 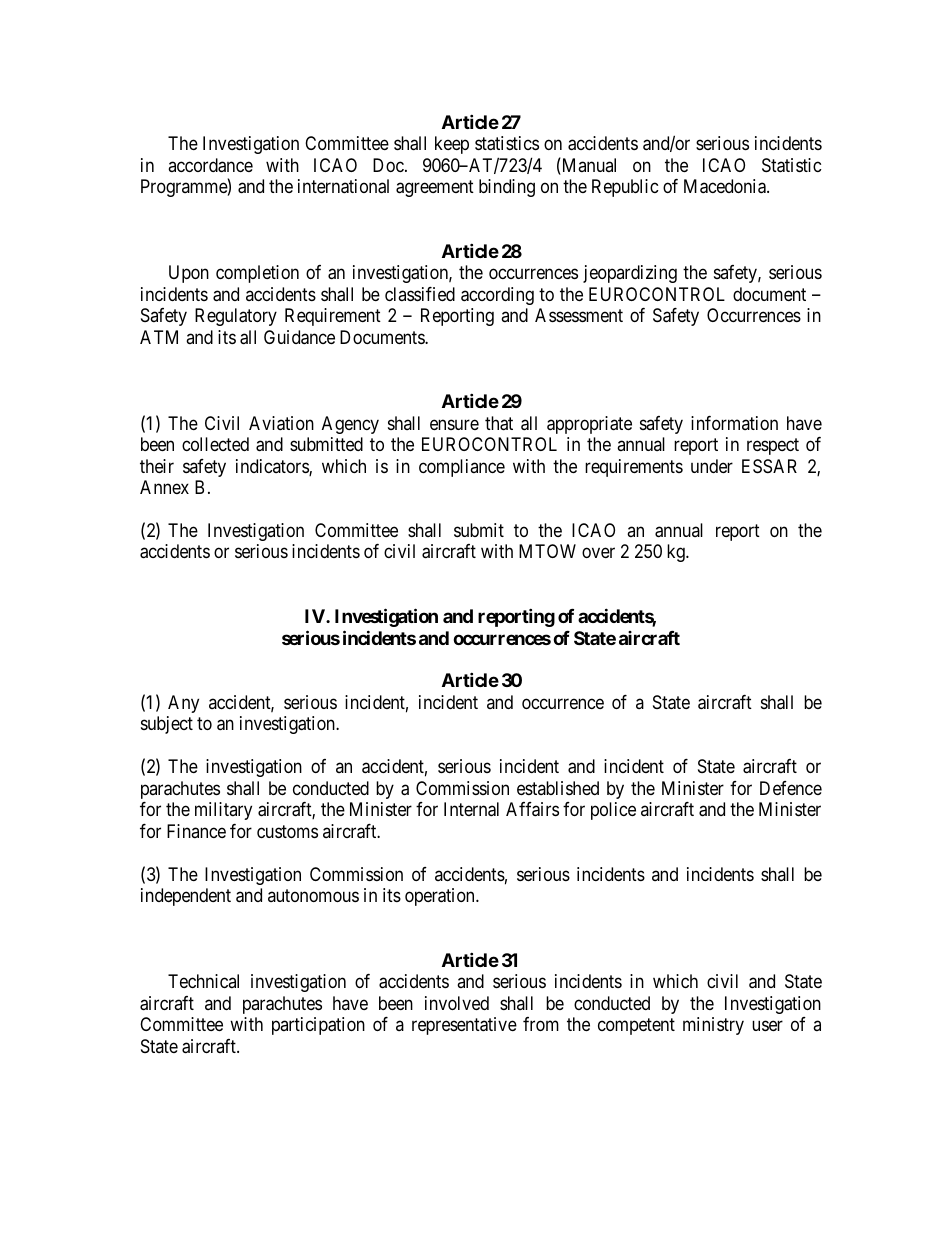 What do you see at coordinates (726, 186) in the page?
I see `Macedonia` at bounding box center [726, 186].
